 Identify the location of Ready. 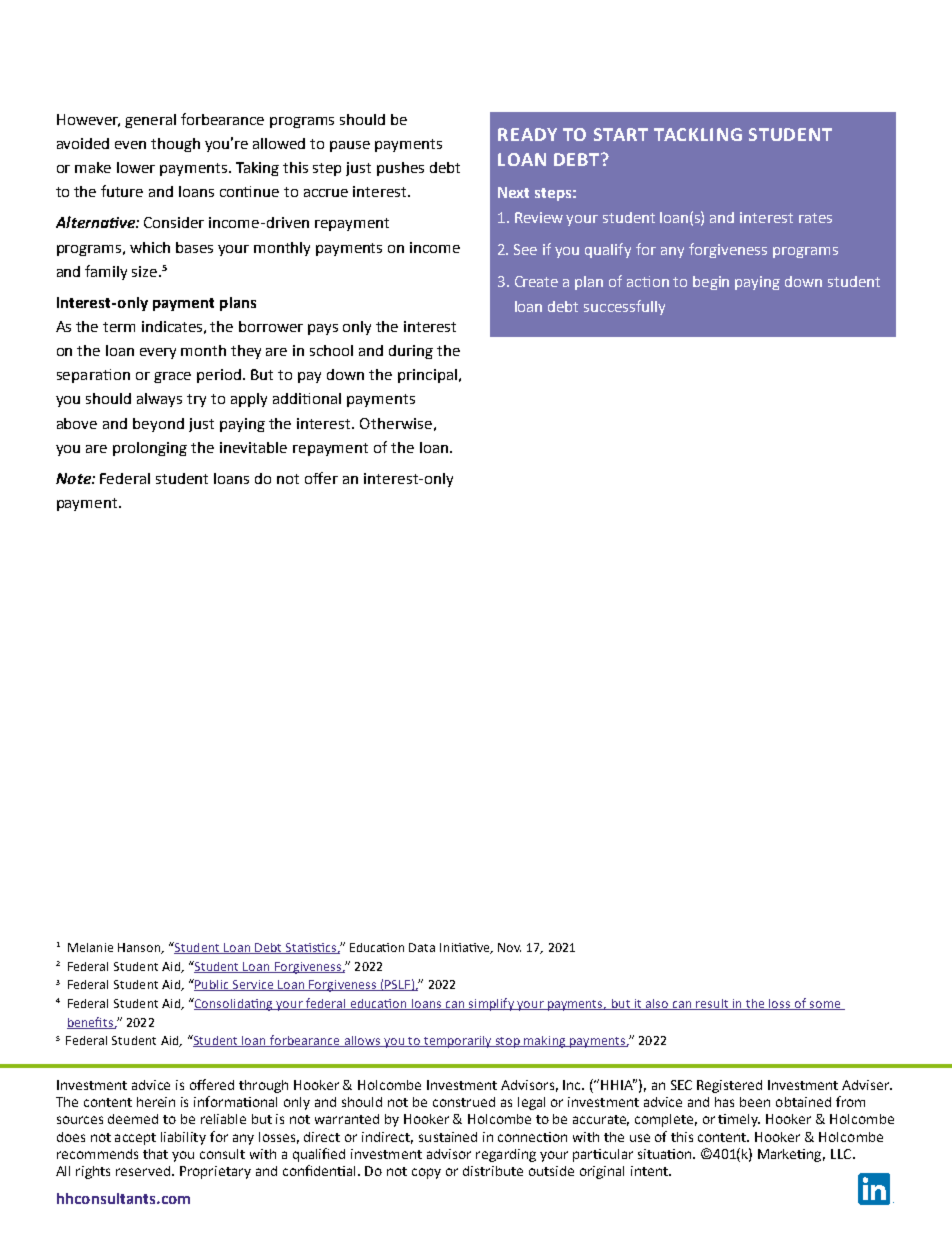
(527, 134).
